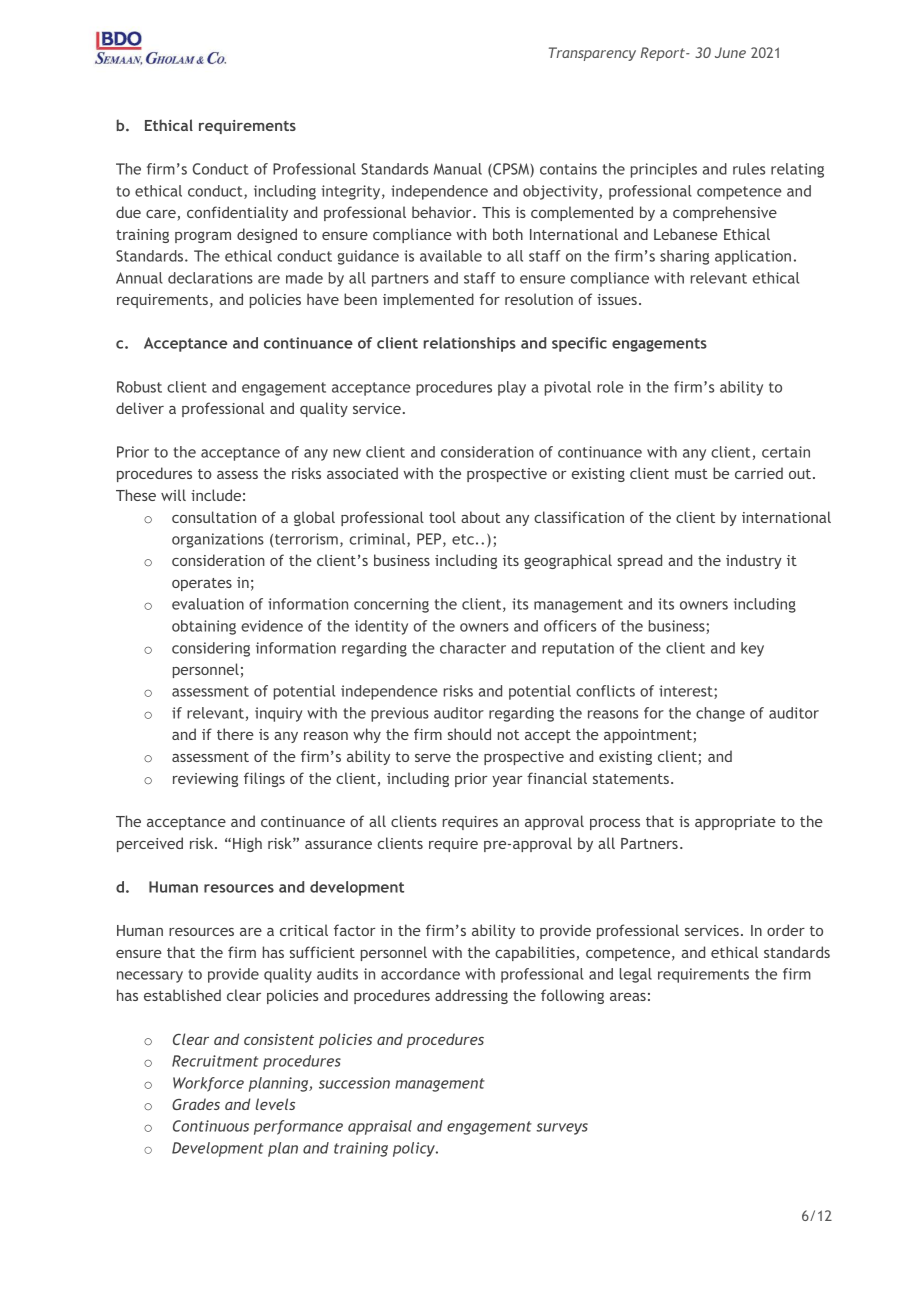  What do you see at coordinates (469, 734) in the screenshot?
I see `should` at bounding box center [469, 734].
